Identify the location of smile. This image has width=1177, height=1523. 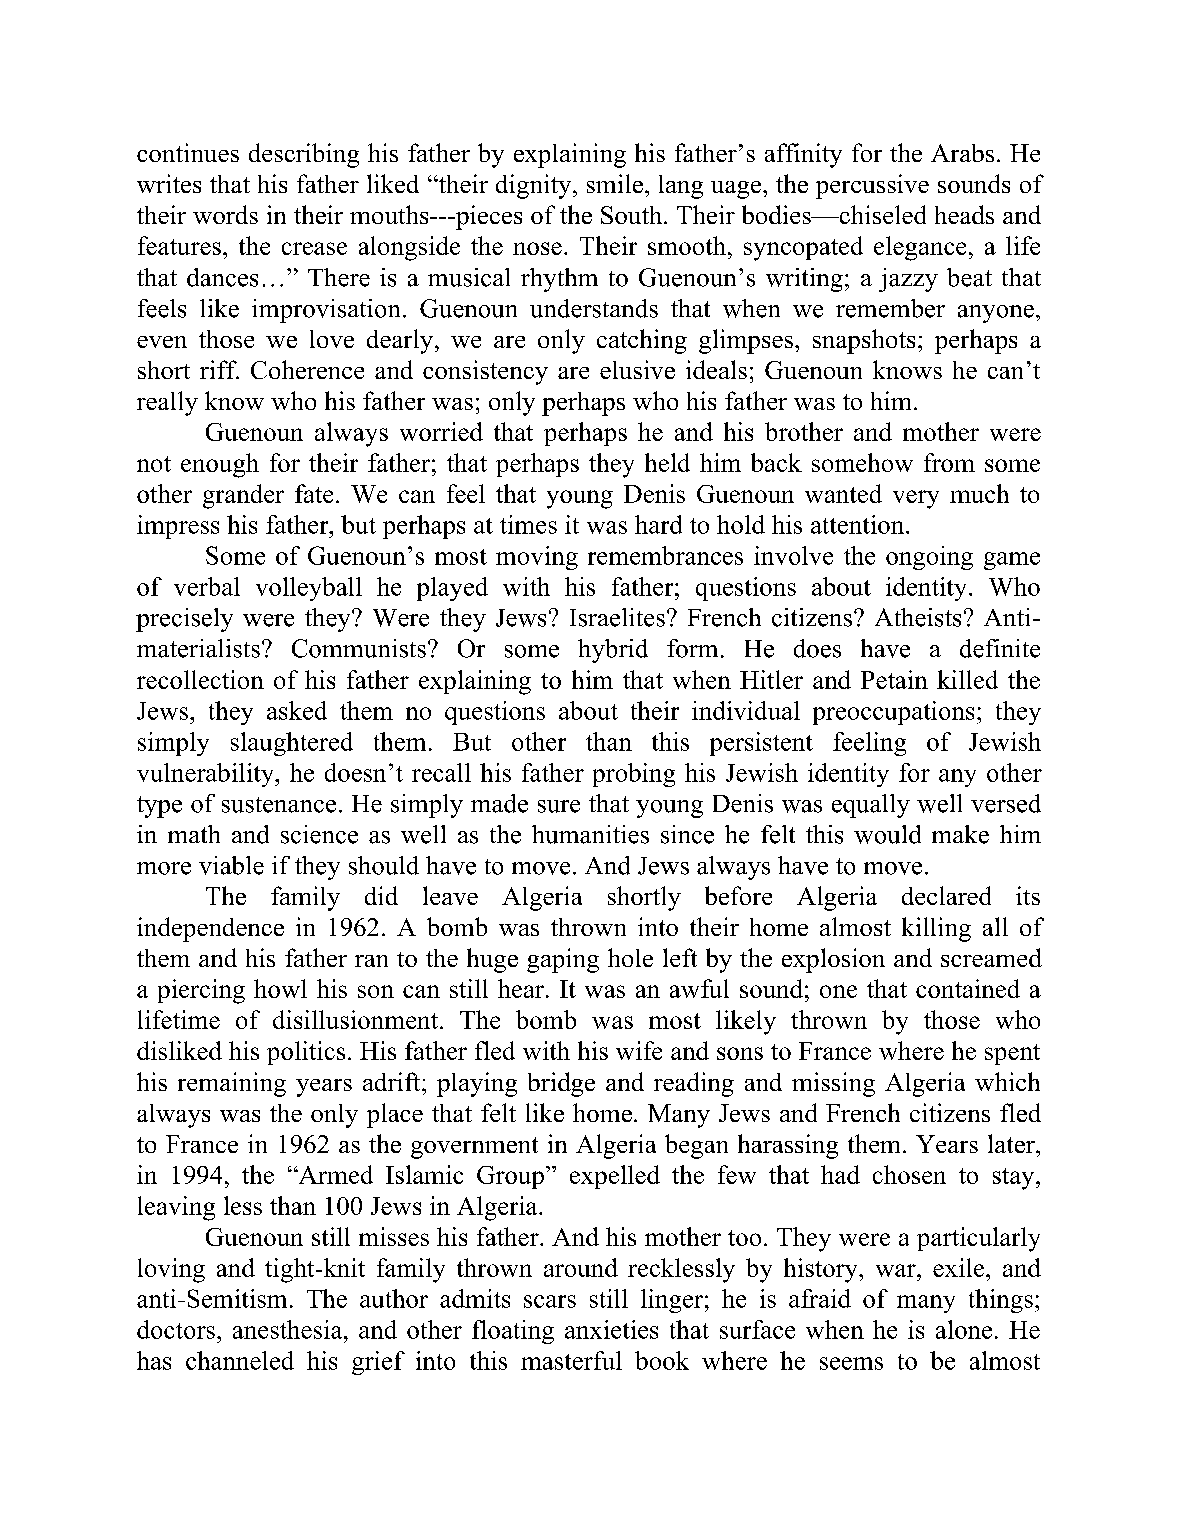
(615, 183).
